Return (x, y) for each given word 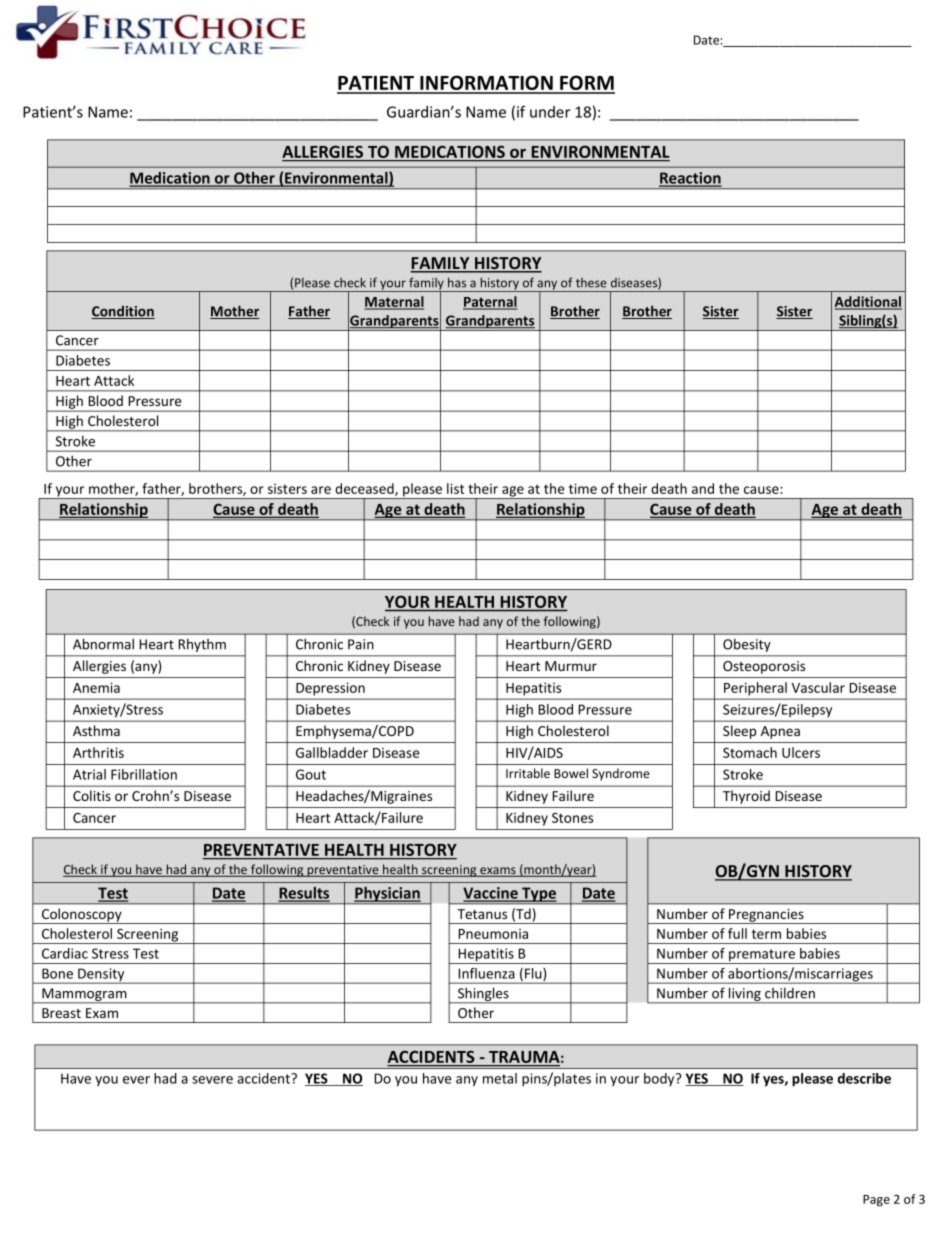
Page (876, 1201)
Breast (61, 1013)
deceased (365, 489)
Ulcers (801, 752)
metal (500, 1078)
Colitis (92, 795)
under (550, 112)
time (583, 488)
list (455, 488)
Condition (123, 312)
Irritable (528, 773)
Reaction (690, 179)
